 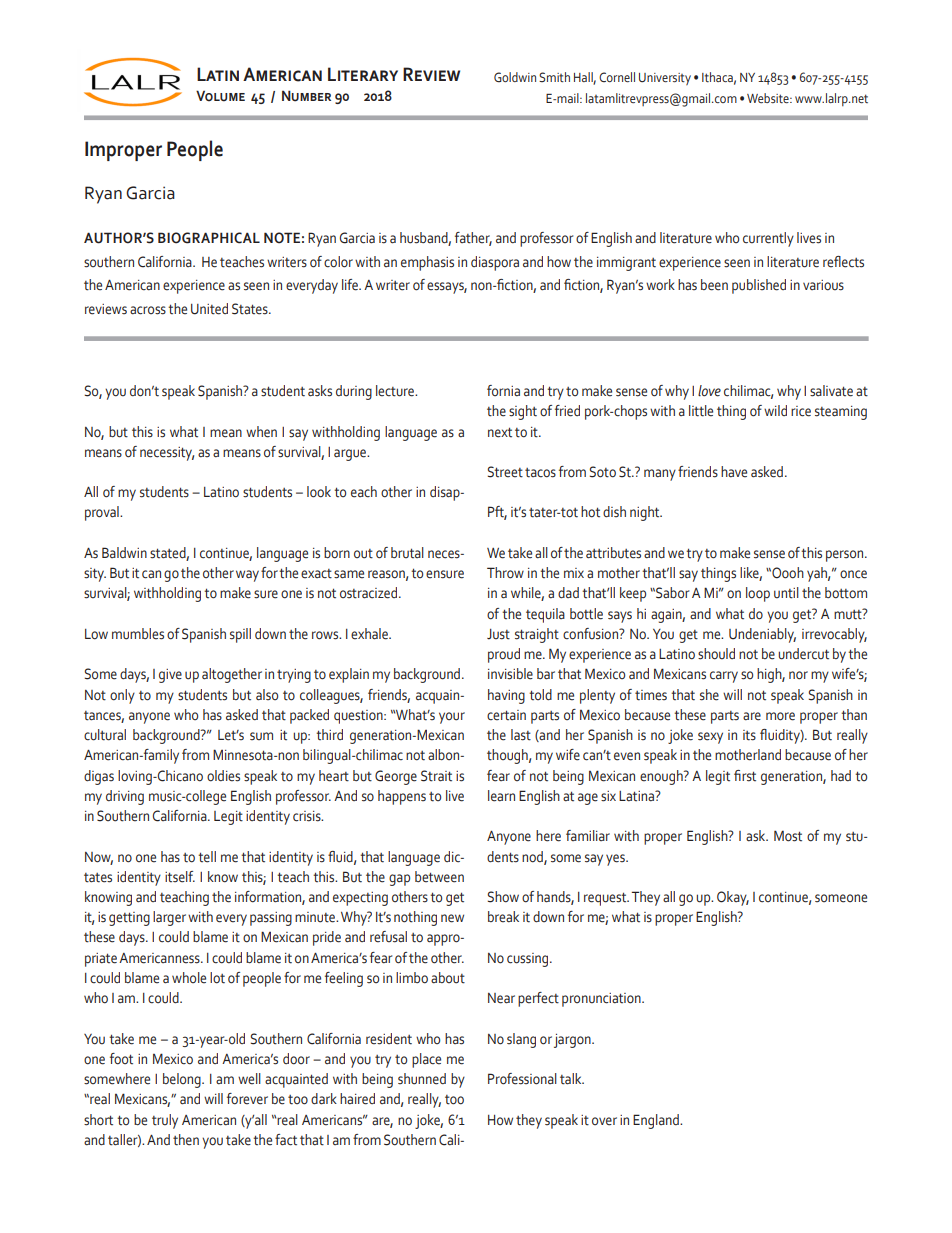 I want to click on mumbles, so click(x=138, y=634).
